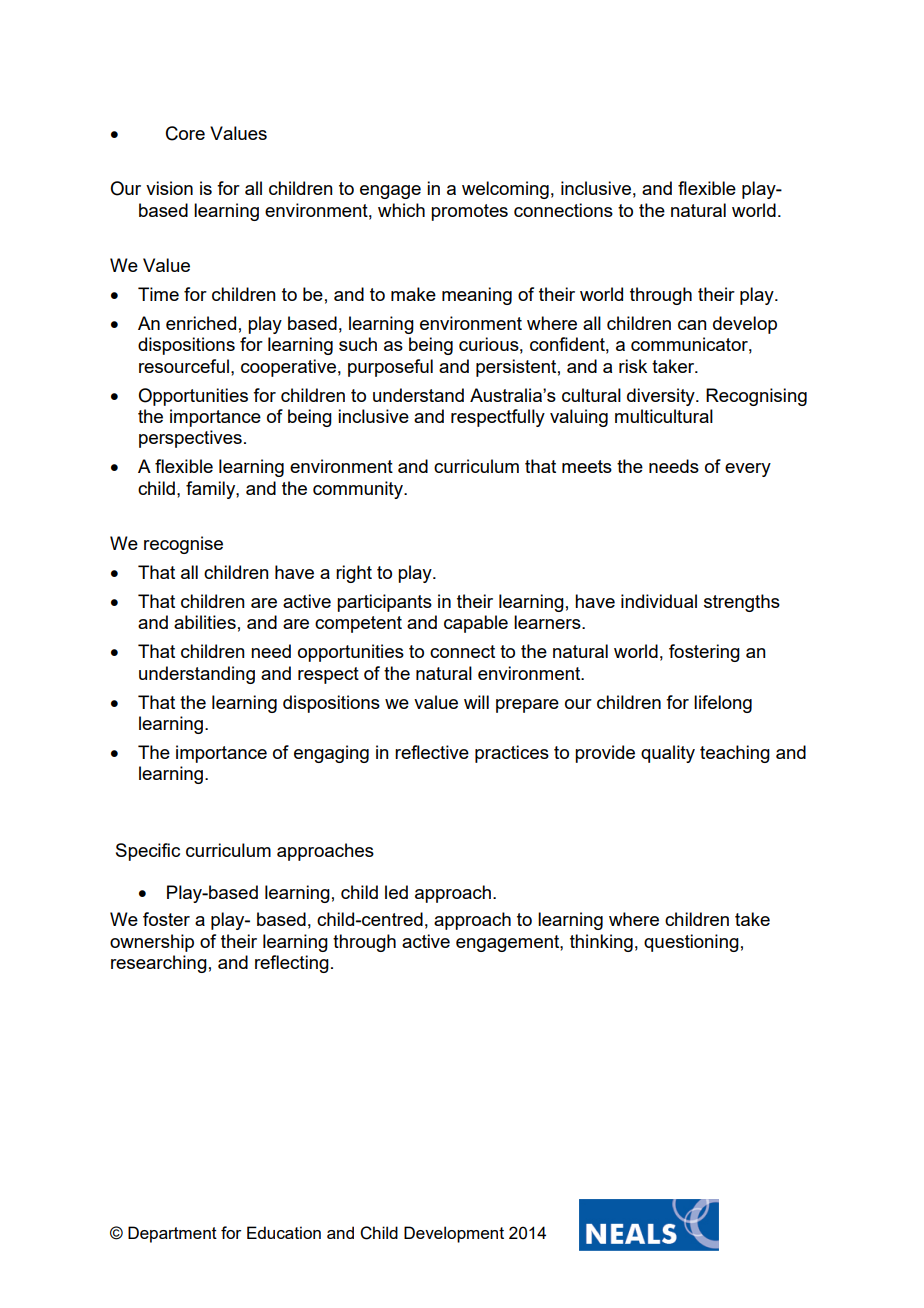  What do you see at coordinates (692, 325) in the screenshot?
I see `can` at bounding box center [692, 325].
